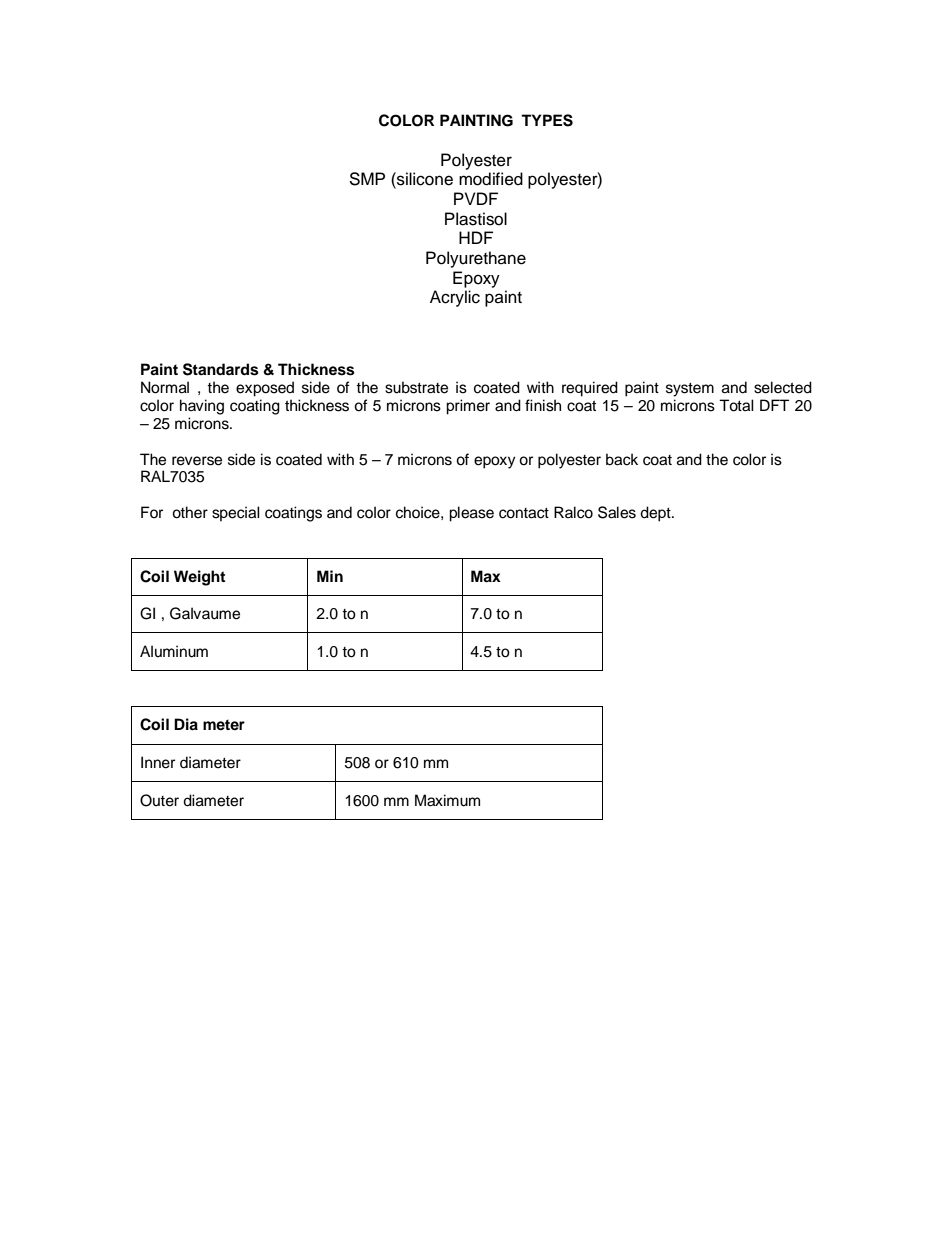 The image size is (952, 1233). What do you see at coordinates (547, 120) in the page?
I see `TYPES` at bounding box center [547, 120].
